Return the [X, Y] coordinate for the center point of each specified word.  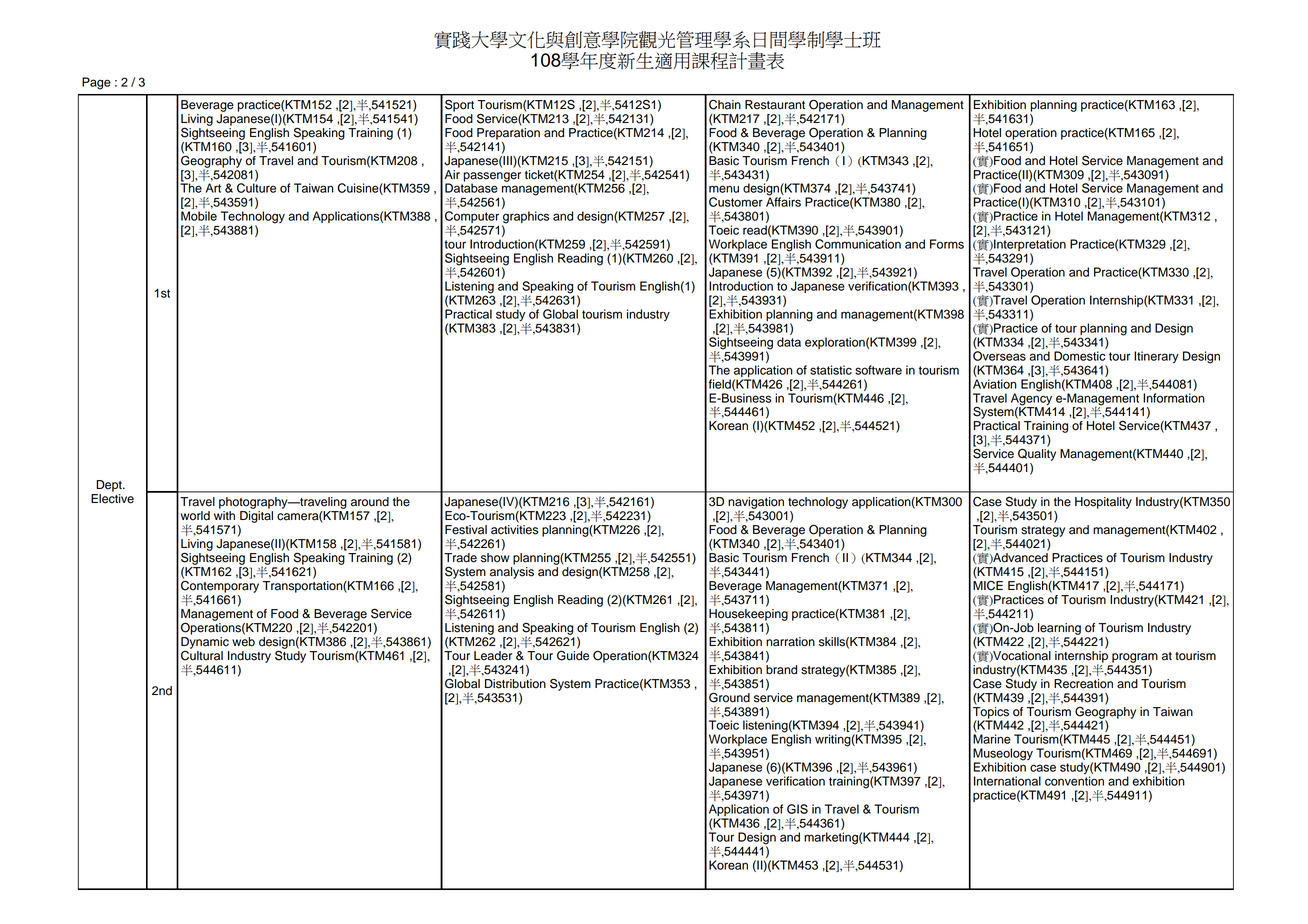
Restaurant [775, 105]
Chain [725, 104]
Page [96, 83]
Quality [1037, 454]
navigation [756, 504]
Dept [110, 486]
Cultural [202, 654]
